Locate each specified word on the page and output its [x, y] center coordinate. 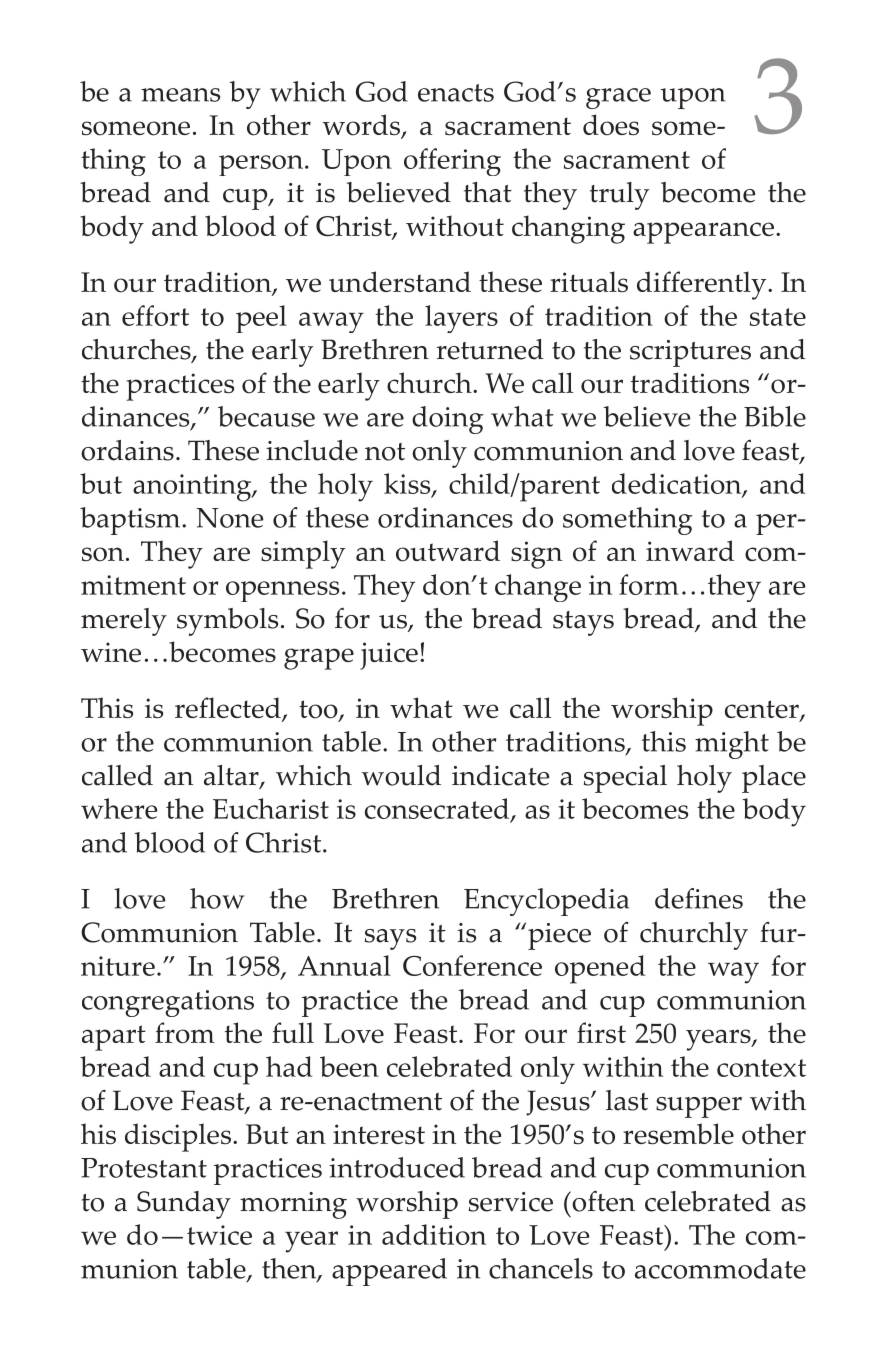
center [763, 710]
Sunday [184, 1205]
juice [389, 656]
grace [618, 98]
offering [452, 162]
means [180, 95]
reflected [229, 709]
